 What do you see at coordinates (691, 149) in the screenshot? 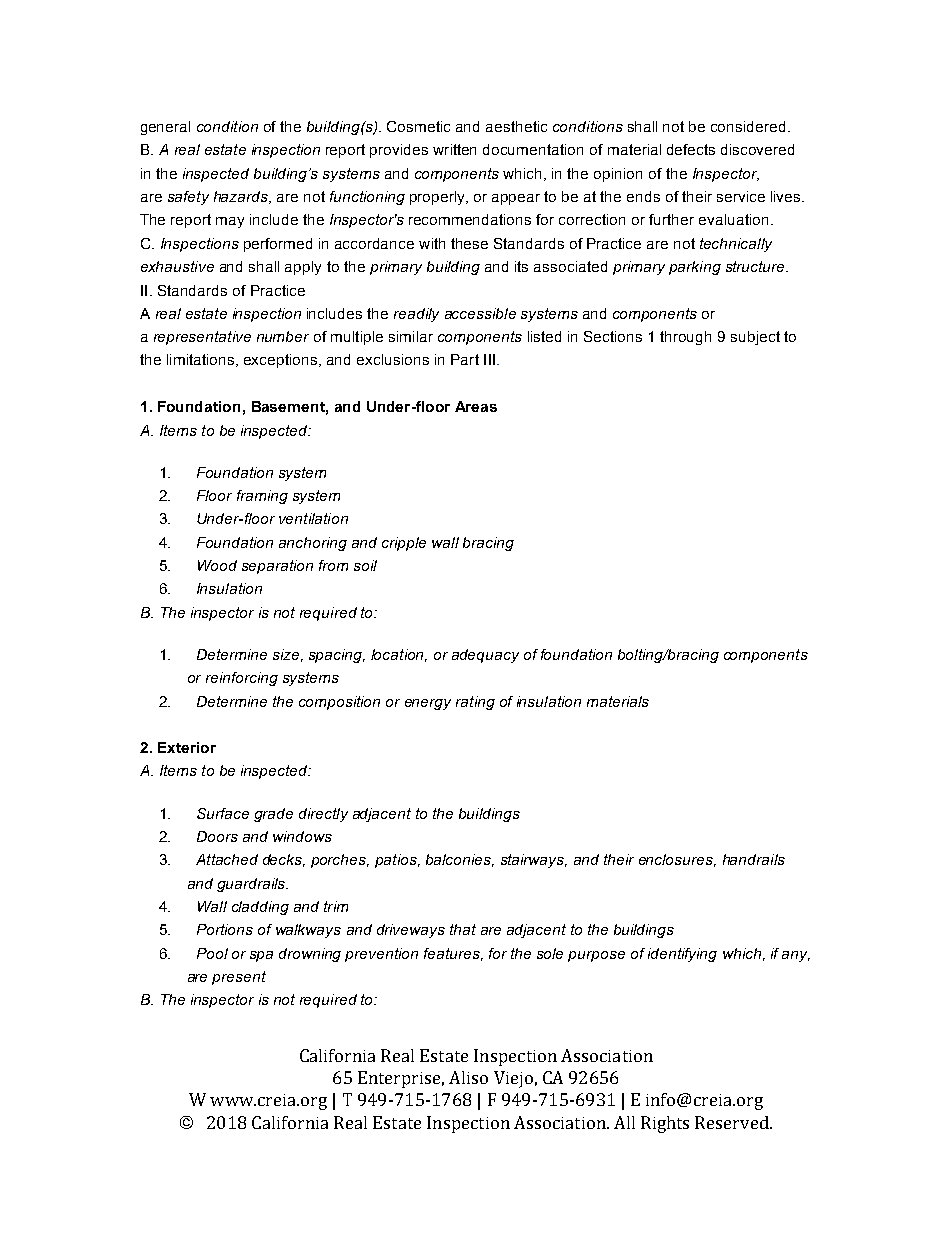
I see `defects` at bounding box center [691, 149].
